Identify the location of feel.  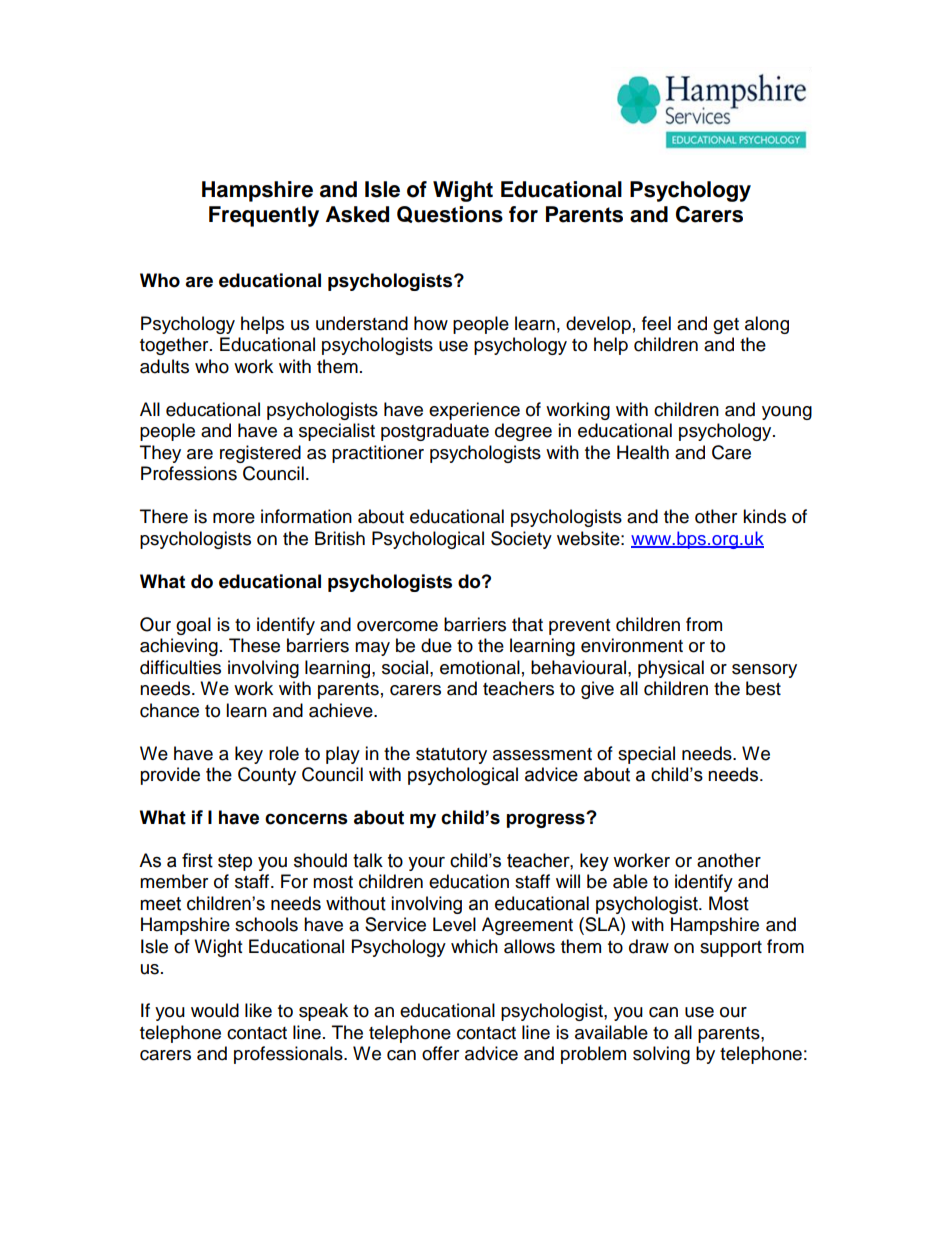
(656, 323).
